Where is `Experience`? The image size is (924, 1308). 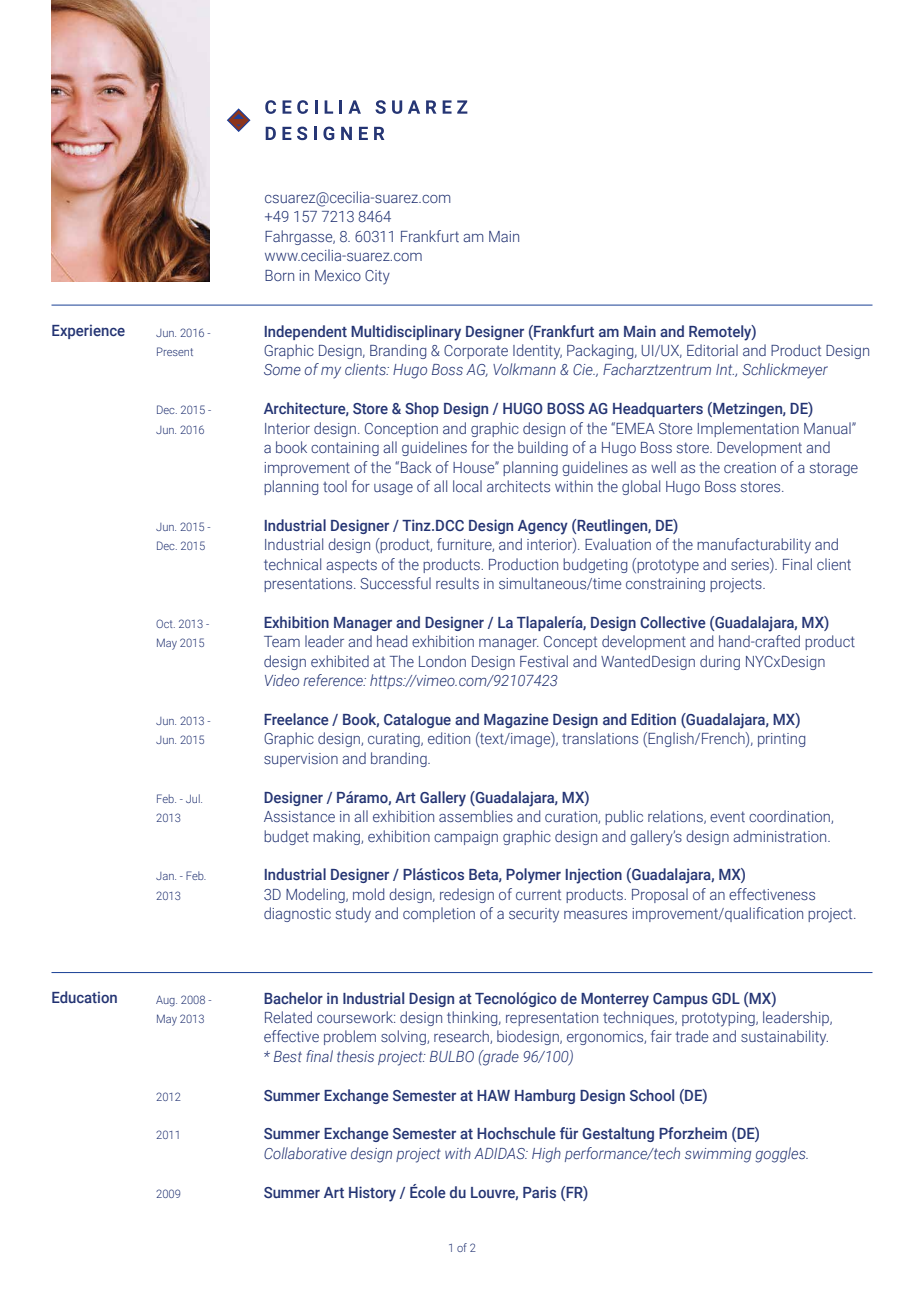 Experience is located at coordinates (88, 331).
